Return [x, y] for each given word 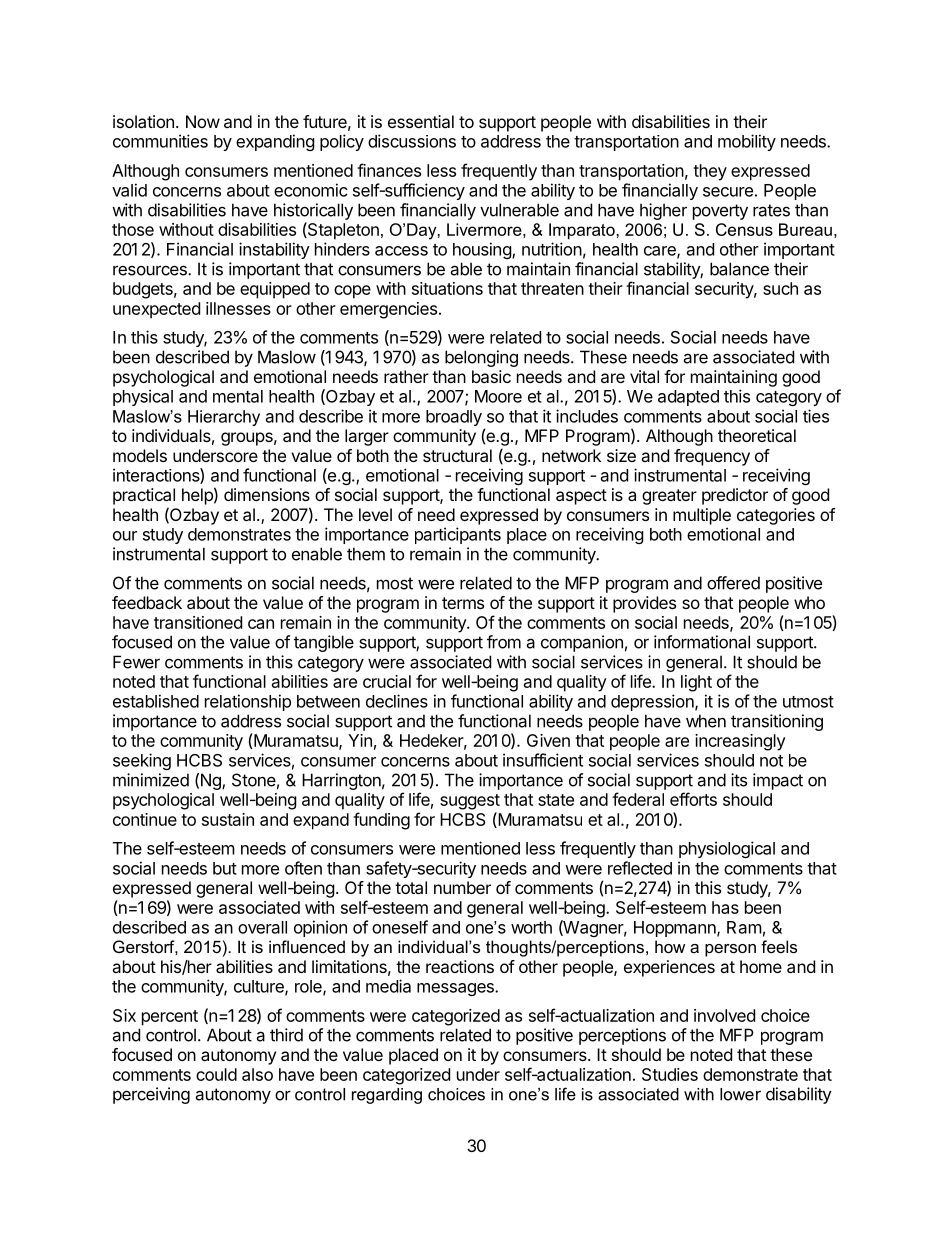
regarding [387, 1096]
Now [203, 121]
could [216, 1074]
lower [740, 1094]
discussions [412, 141]
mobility [747, 142]
